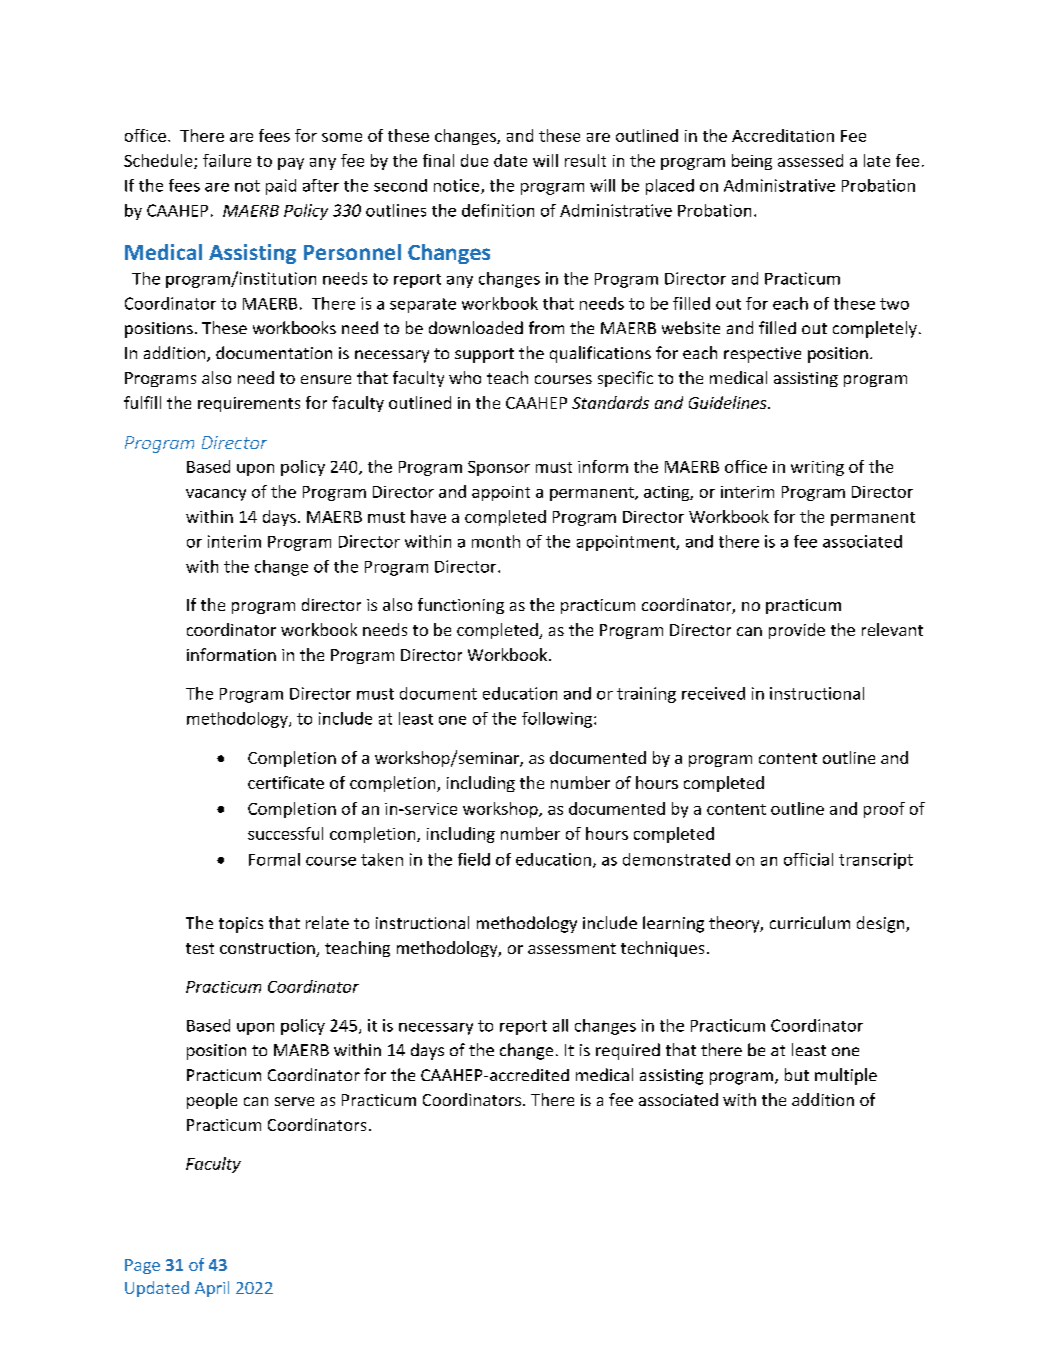  What do you see at coordinates (286, 782) in the screenshot?
I see `certificate` at bounding box center [286, 782].
